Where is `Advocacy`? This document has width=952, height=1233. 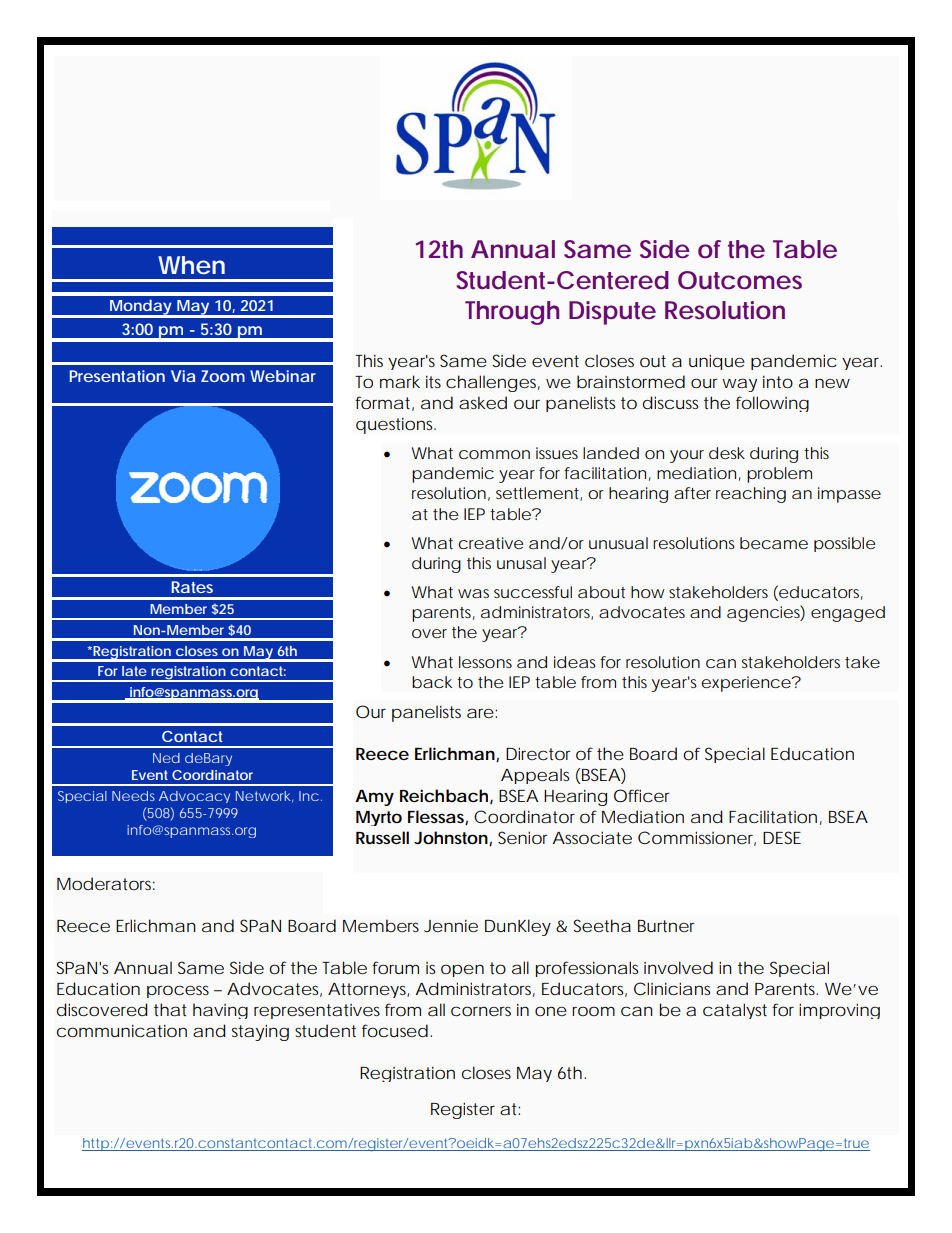 Advocacy is located at coordinates (194, 797).
